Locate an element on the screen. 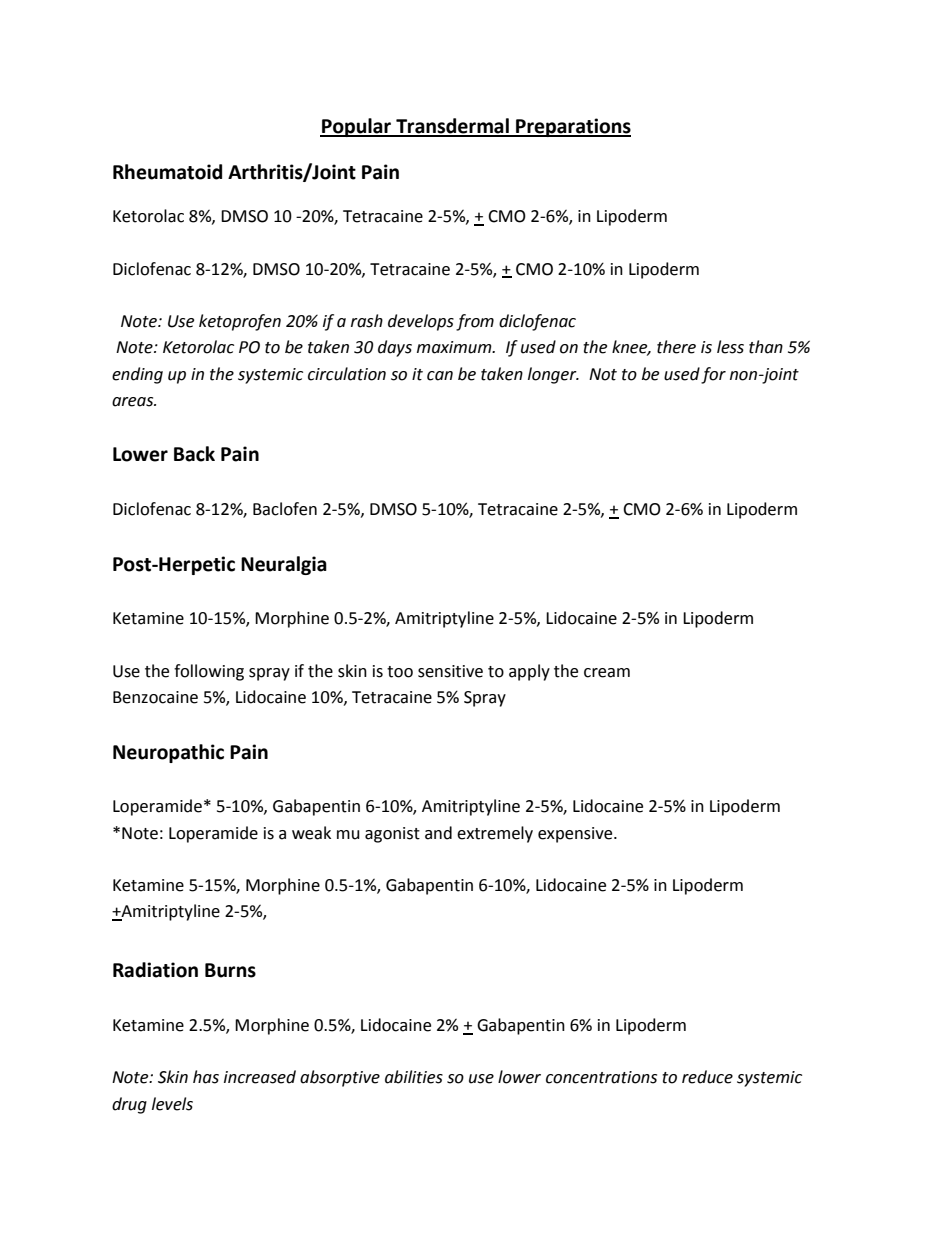 The width and height of the screenshot is (952, 1233). following is located at coordinates (209, 672).
